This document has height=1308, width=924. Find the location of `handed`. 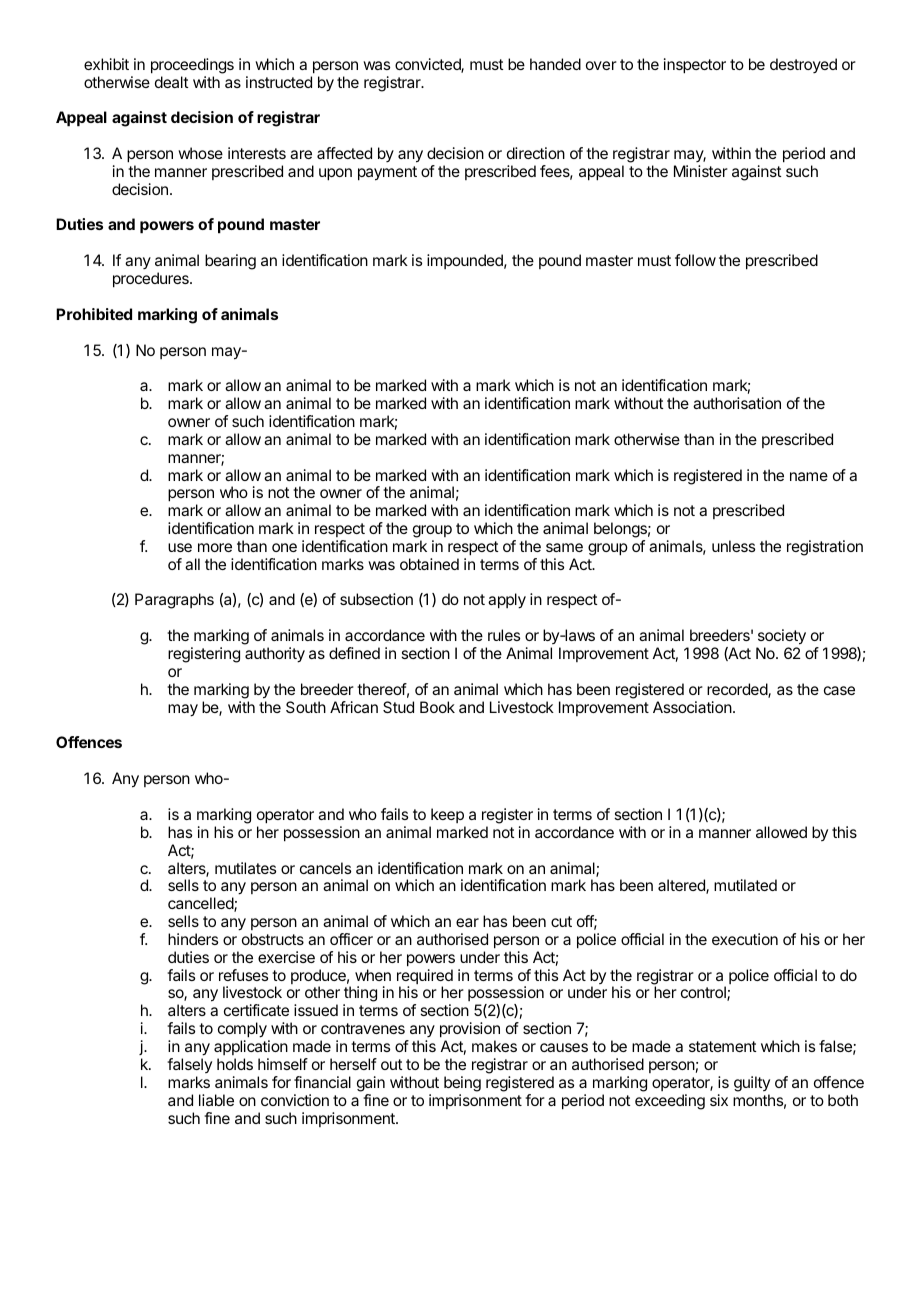

handed is located at coordinates (555, 64).
